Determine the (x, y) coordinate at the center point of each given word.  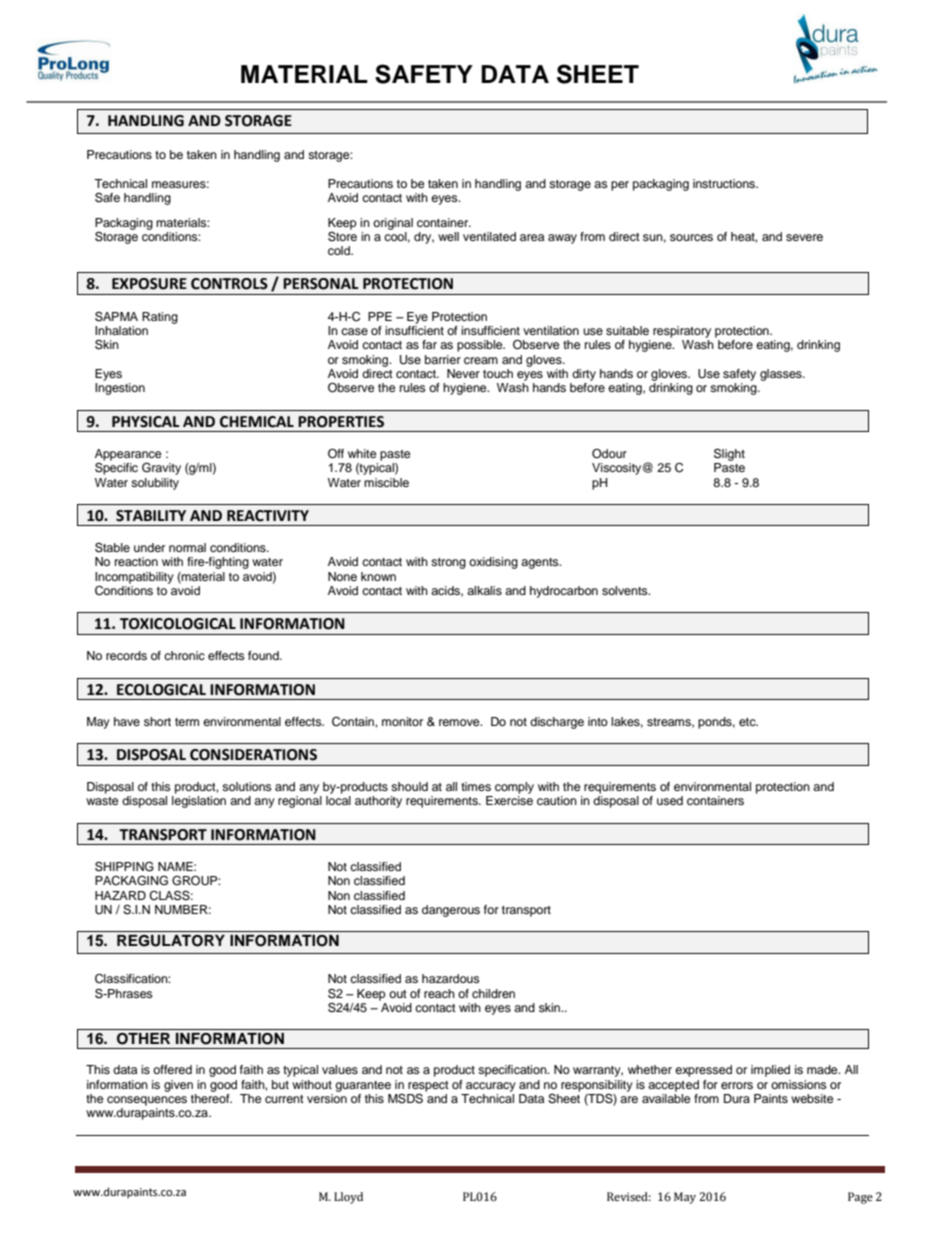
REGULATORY (171, 941)
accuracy (491, 1087)
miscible (386, 482)
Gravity (161, 468)
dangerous (451, 911)
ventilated (489, 236)
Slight (729, 454)
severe (804, 237)
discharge (557, 723)
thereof (211, 1098)
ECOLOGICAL (161, 690)
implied (770, 1071)
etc (748, 722)
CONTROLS (229, 284)
